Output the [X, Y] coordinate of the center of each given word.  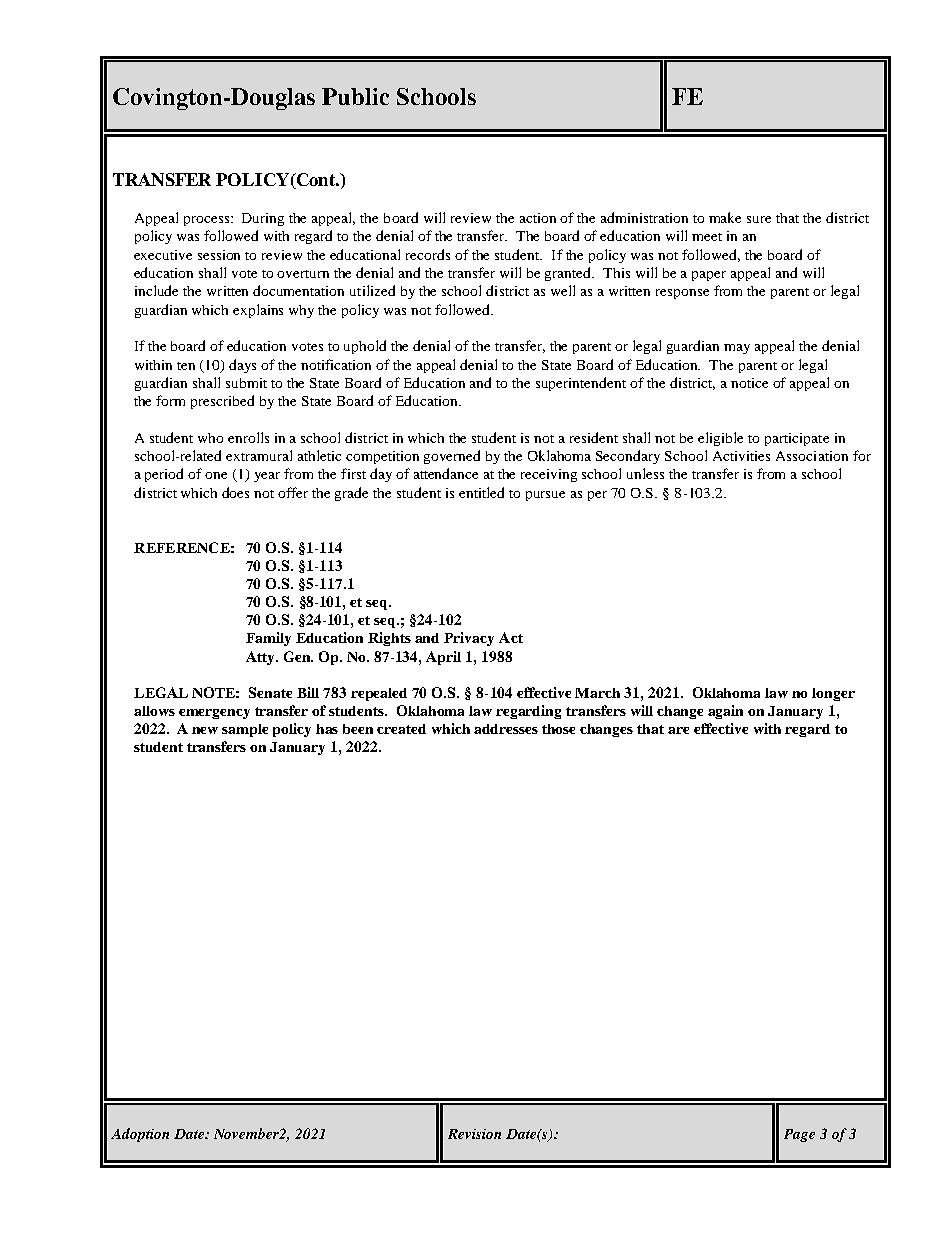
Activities [741, 456]
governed [452, 457]
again [725, 712]
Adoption [140, 1135]
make [725, 217]
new [205, 730]
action [538, 218]
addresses [506, 729]
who [210, 438]
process [208, 221]
